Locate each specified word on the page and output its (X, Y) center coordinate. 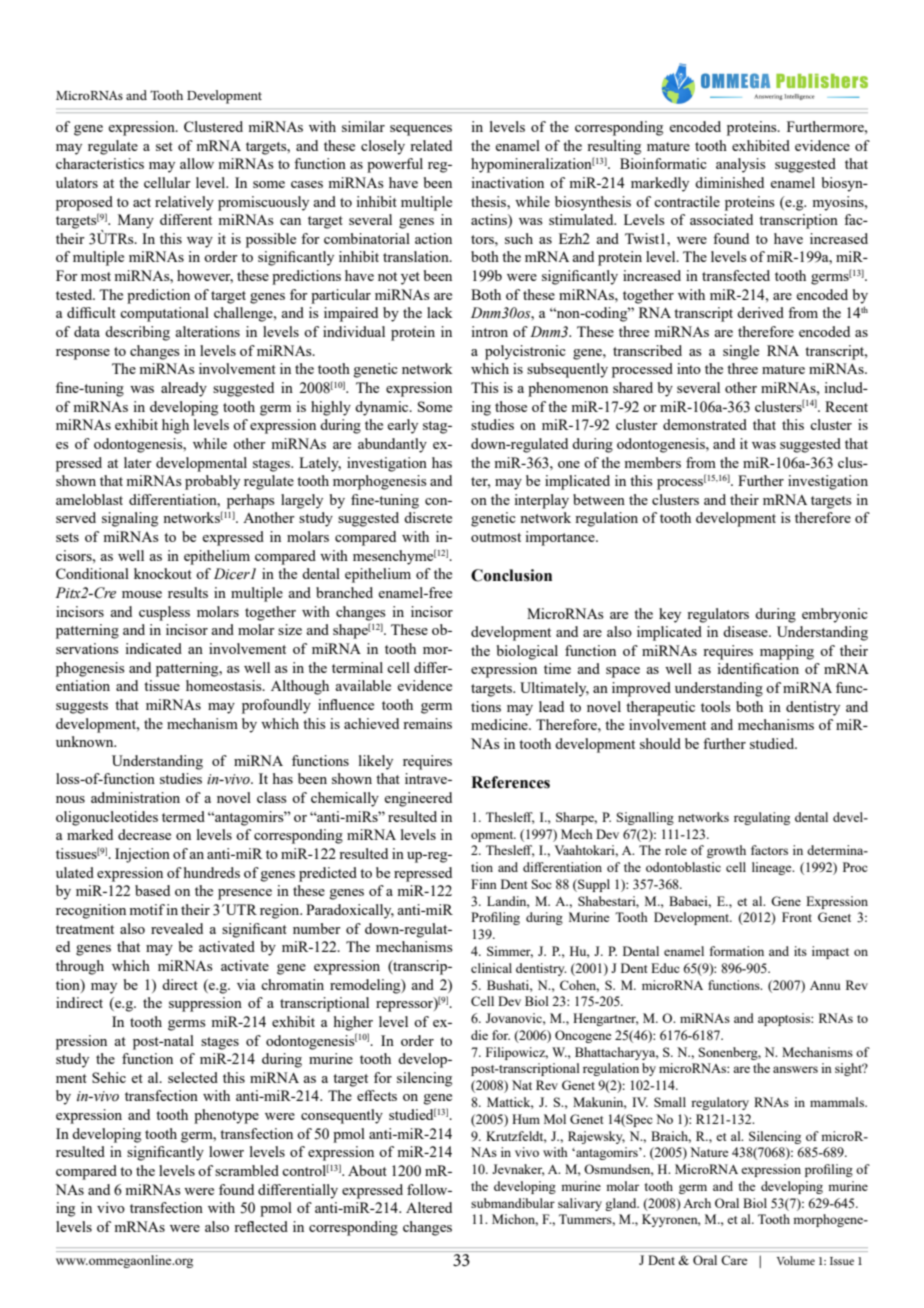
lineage (773, 868)
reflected (261, 1226)
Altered (429, 1207)
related (431, 145)
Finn (484, 884)
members (652, 462)
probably (212, 482)
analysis (741, 165)
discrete (428, 517)
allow (197, 163)
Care (734, 1260)
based (152, 890)
